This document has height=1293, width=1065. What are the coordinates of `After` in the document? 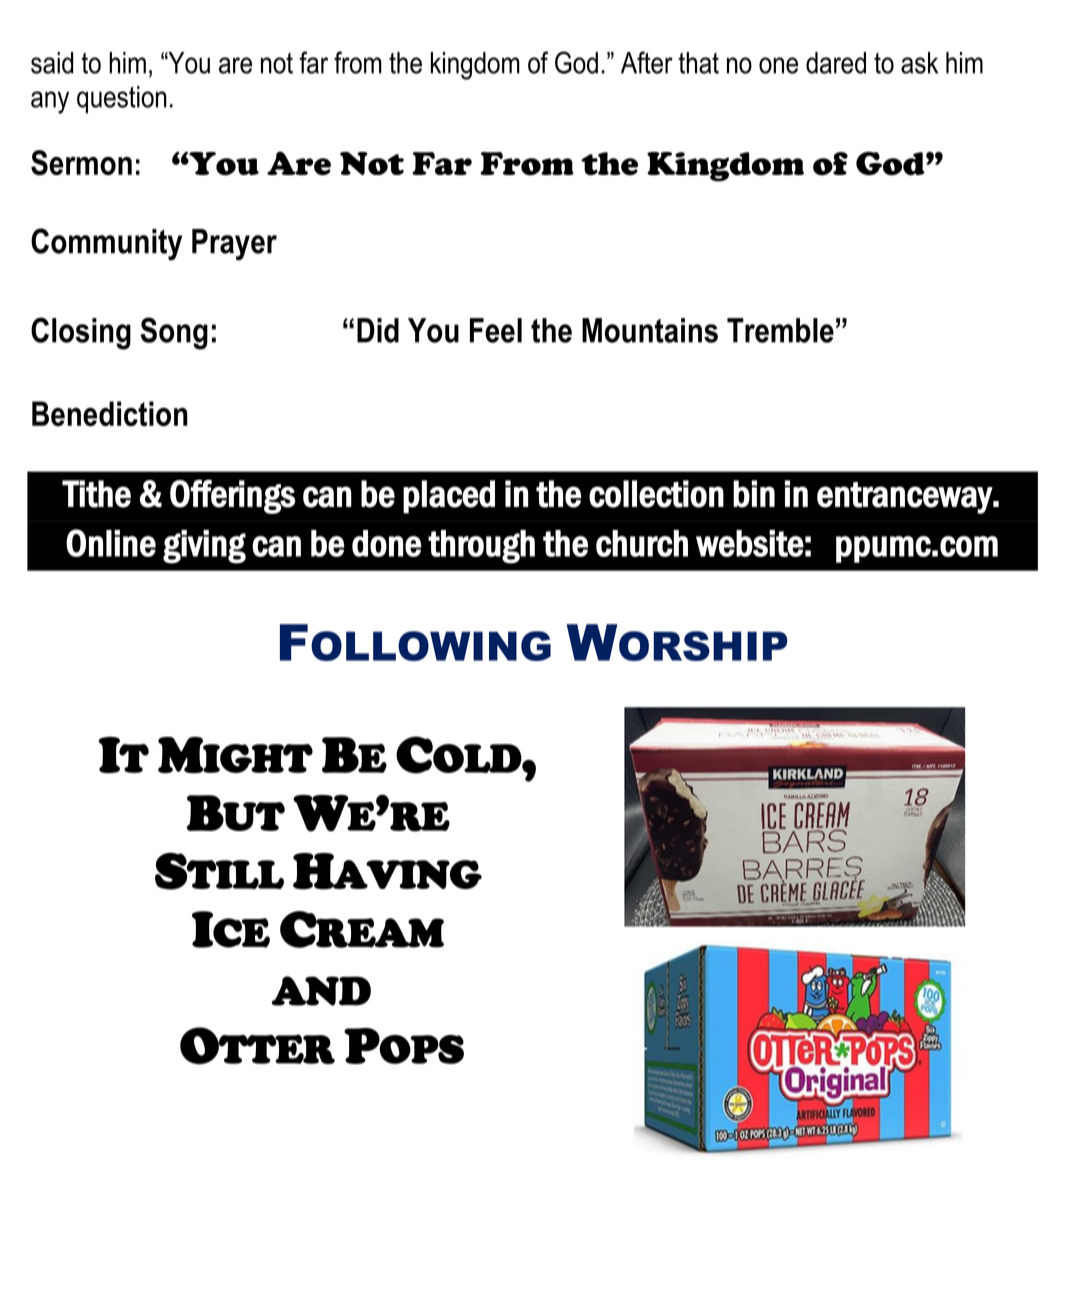 It's located at (647, 62).
